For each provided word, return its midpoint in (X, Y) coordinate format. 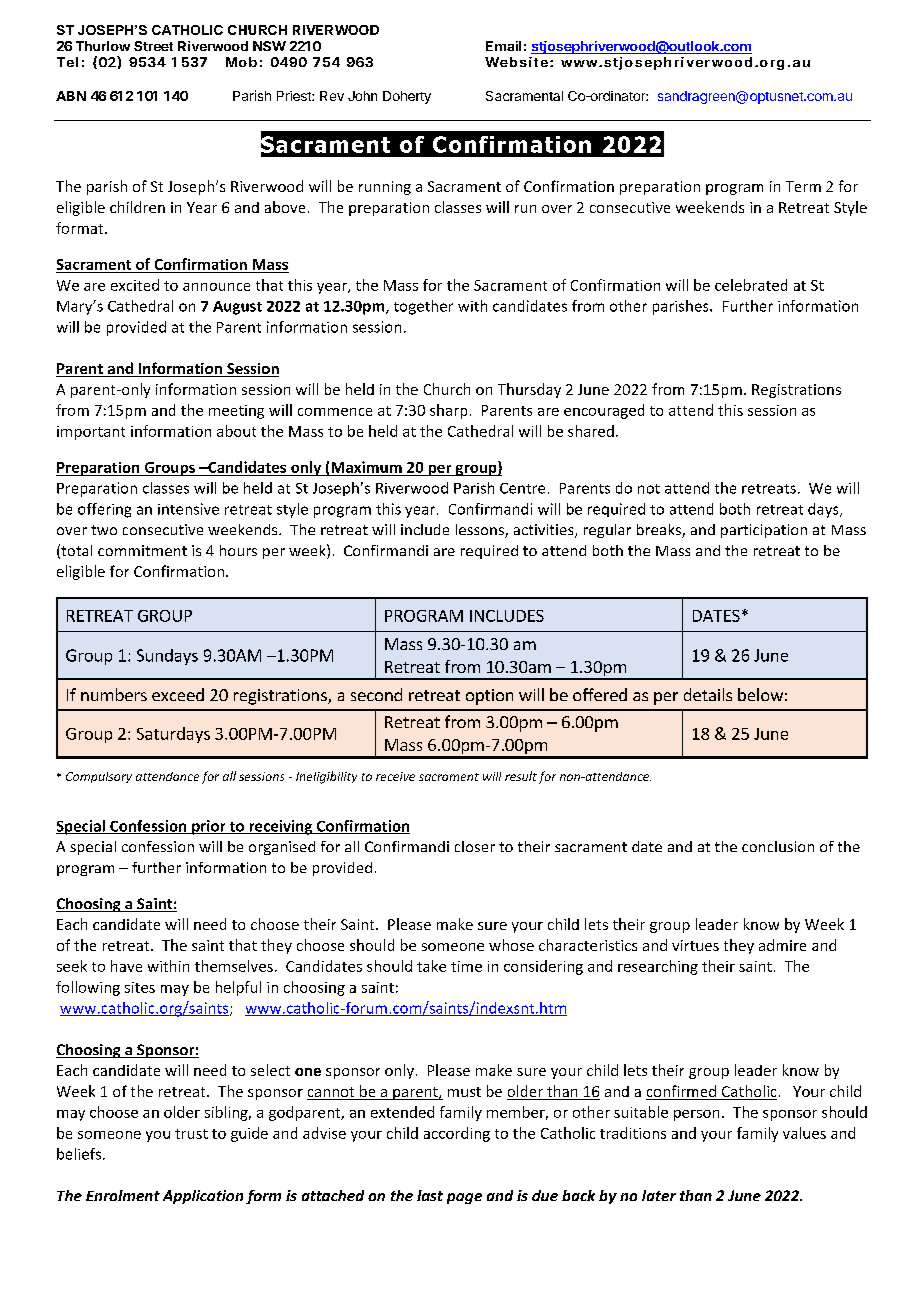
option (489, 697)
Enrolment (123, 1195)
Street (153, 46)
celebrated (751, 285)
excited (135, 285)
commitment (142, 550)
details (708, 694)
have (126, 966)
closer (475, 846)
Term (803, 186)
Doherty (407, 97)
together (423, 307)
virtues (695, 945)
